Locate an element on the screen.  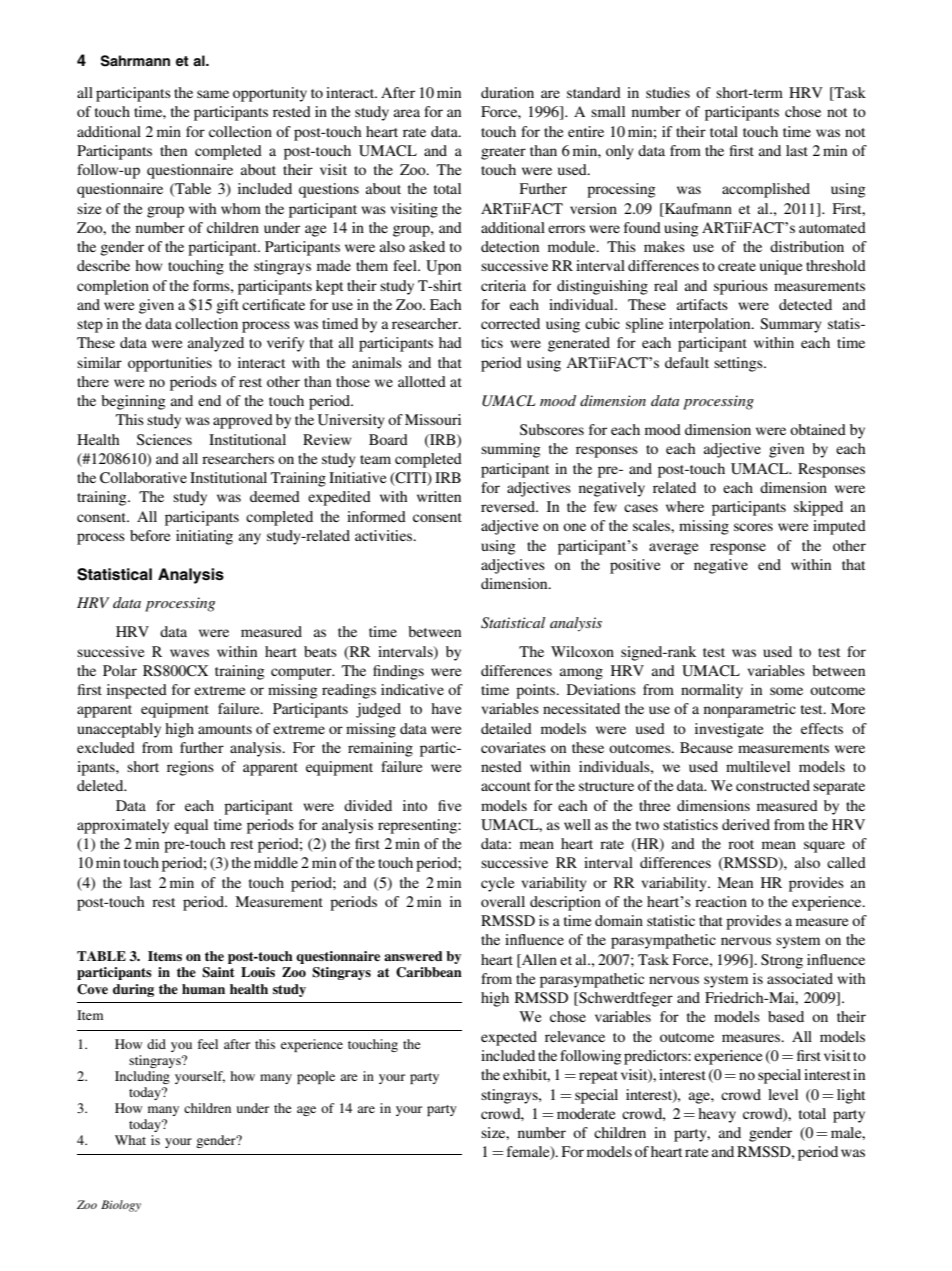
representing is located at coordinates (418, 826).
